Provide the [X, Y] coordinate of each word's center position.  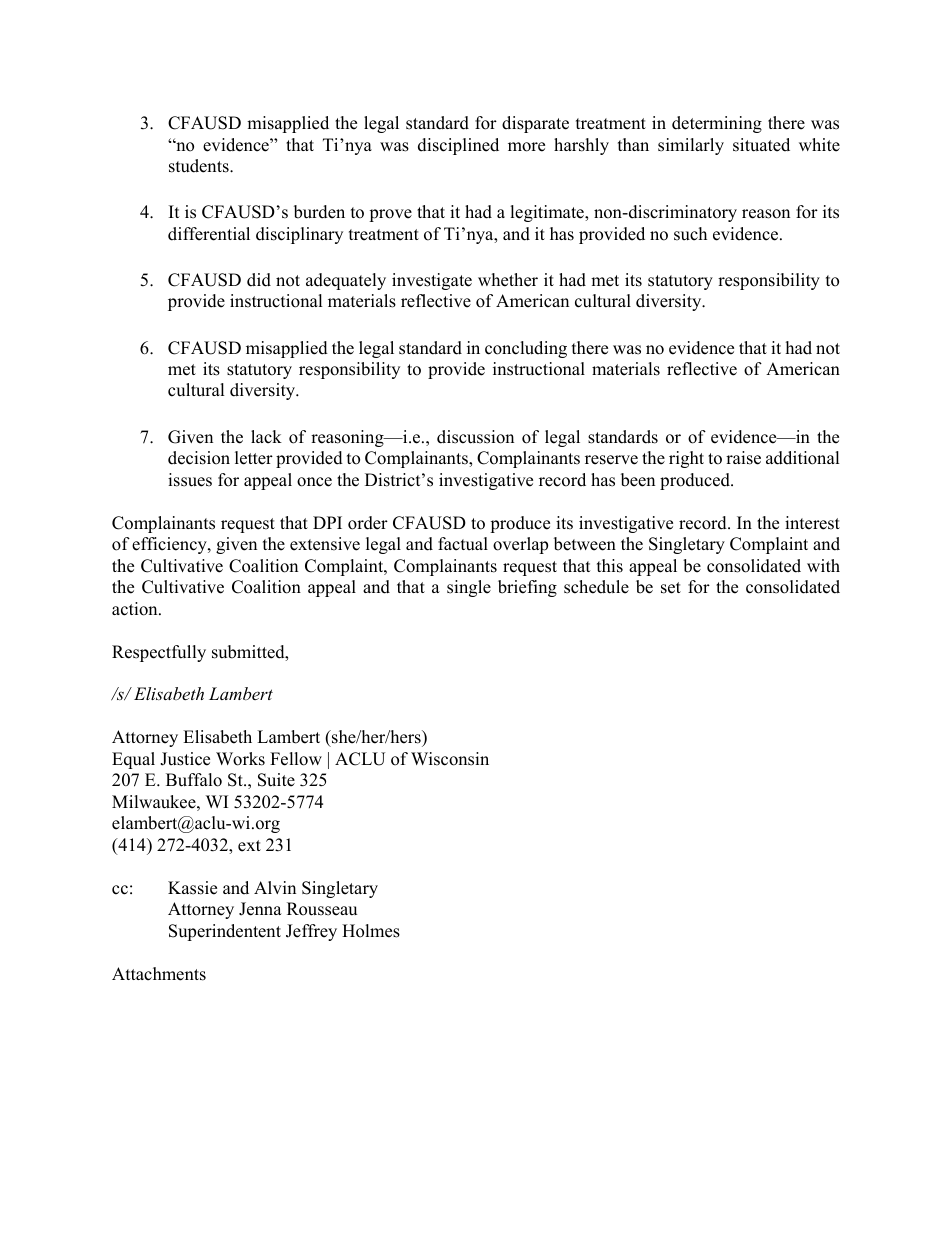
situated [761, 145]
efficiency [170, 545]
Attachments [159, 974]
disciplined [458, 146]
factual [463, 544]
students [200, 166]
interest [812, 523]
